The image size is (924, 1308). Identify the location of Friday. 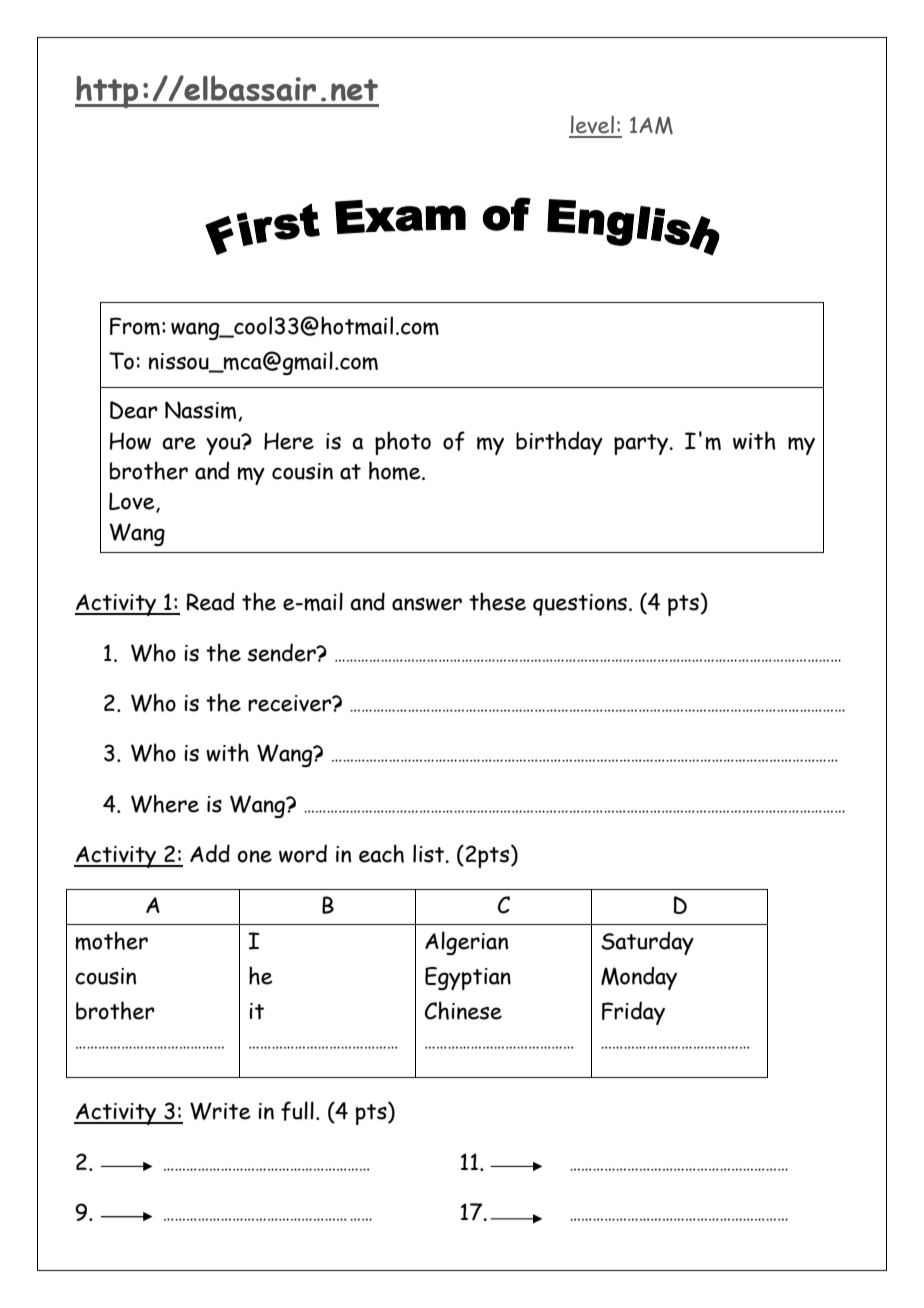
(633, 1013).
